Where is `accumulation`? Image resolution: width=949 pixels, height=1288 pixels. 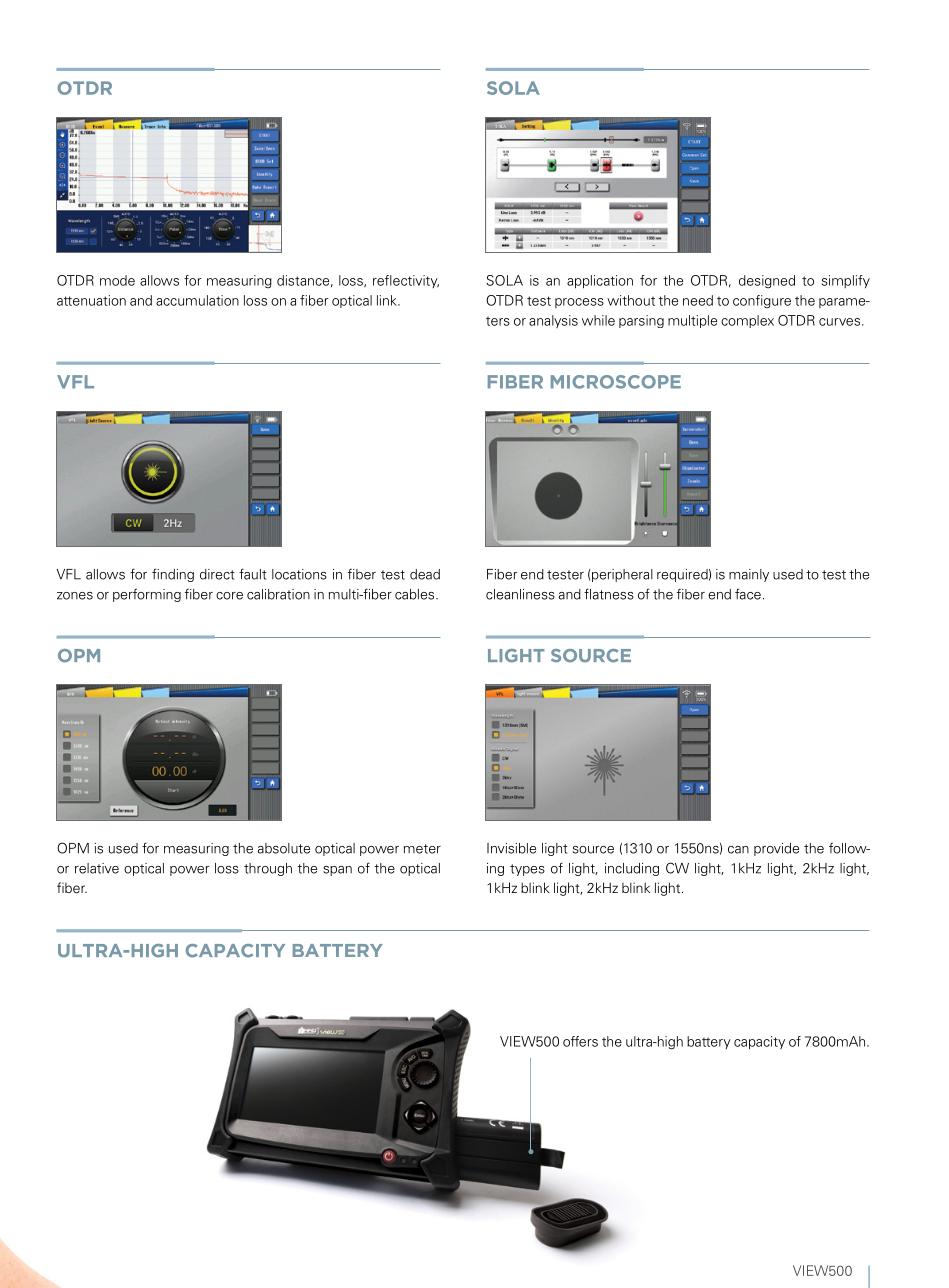
accumulation is located at coordinates (197, 300).
